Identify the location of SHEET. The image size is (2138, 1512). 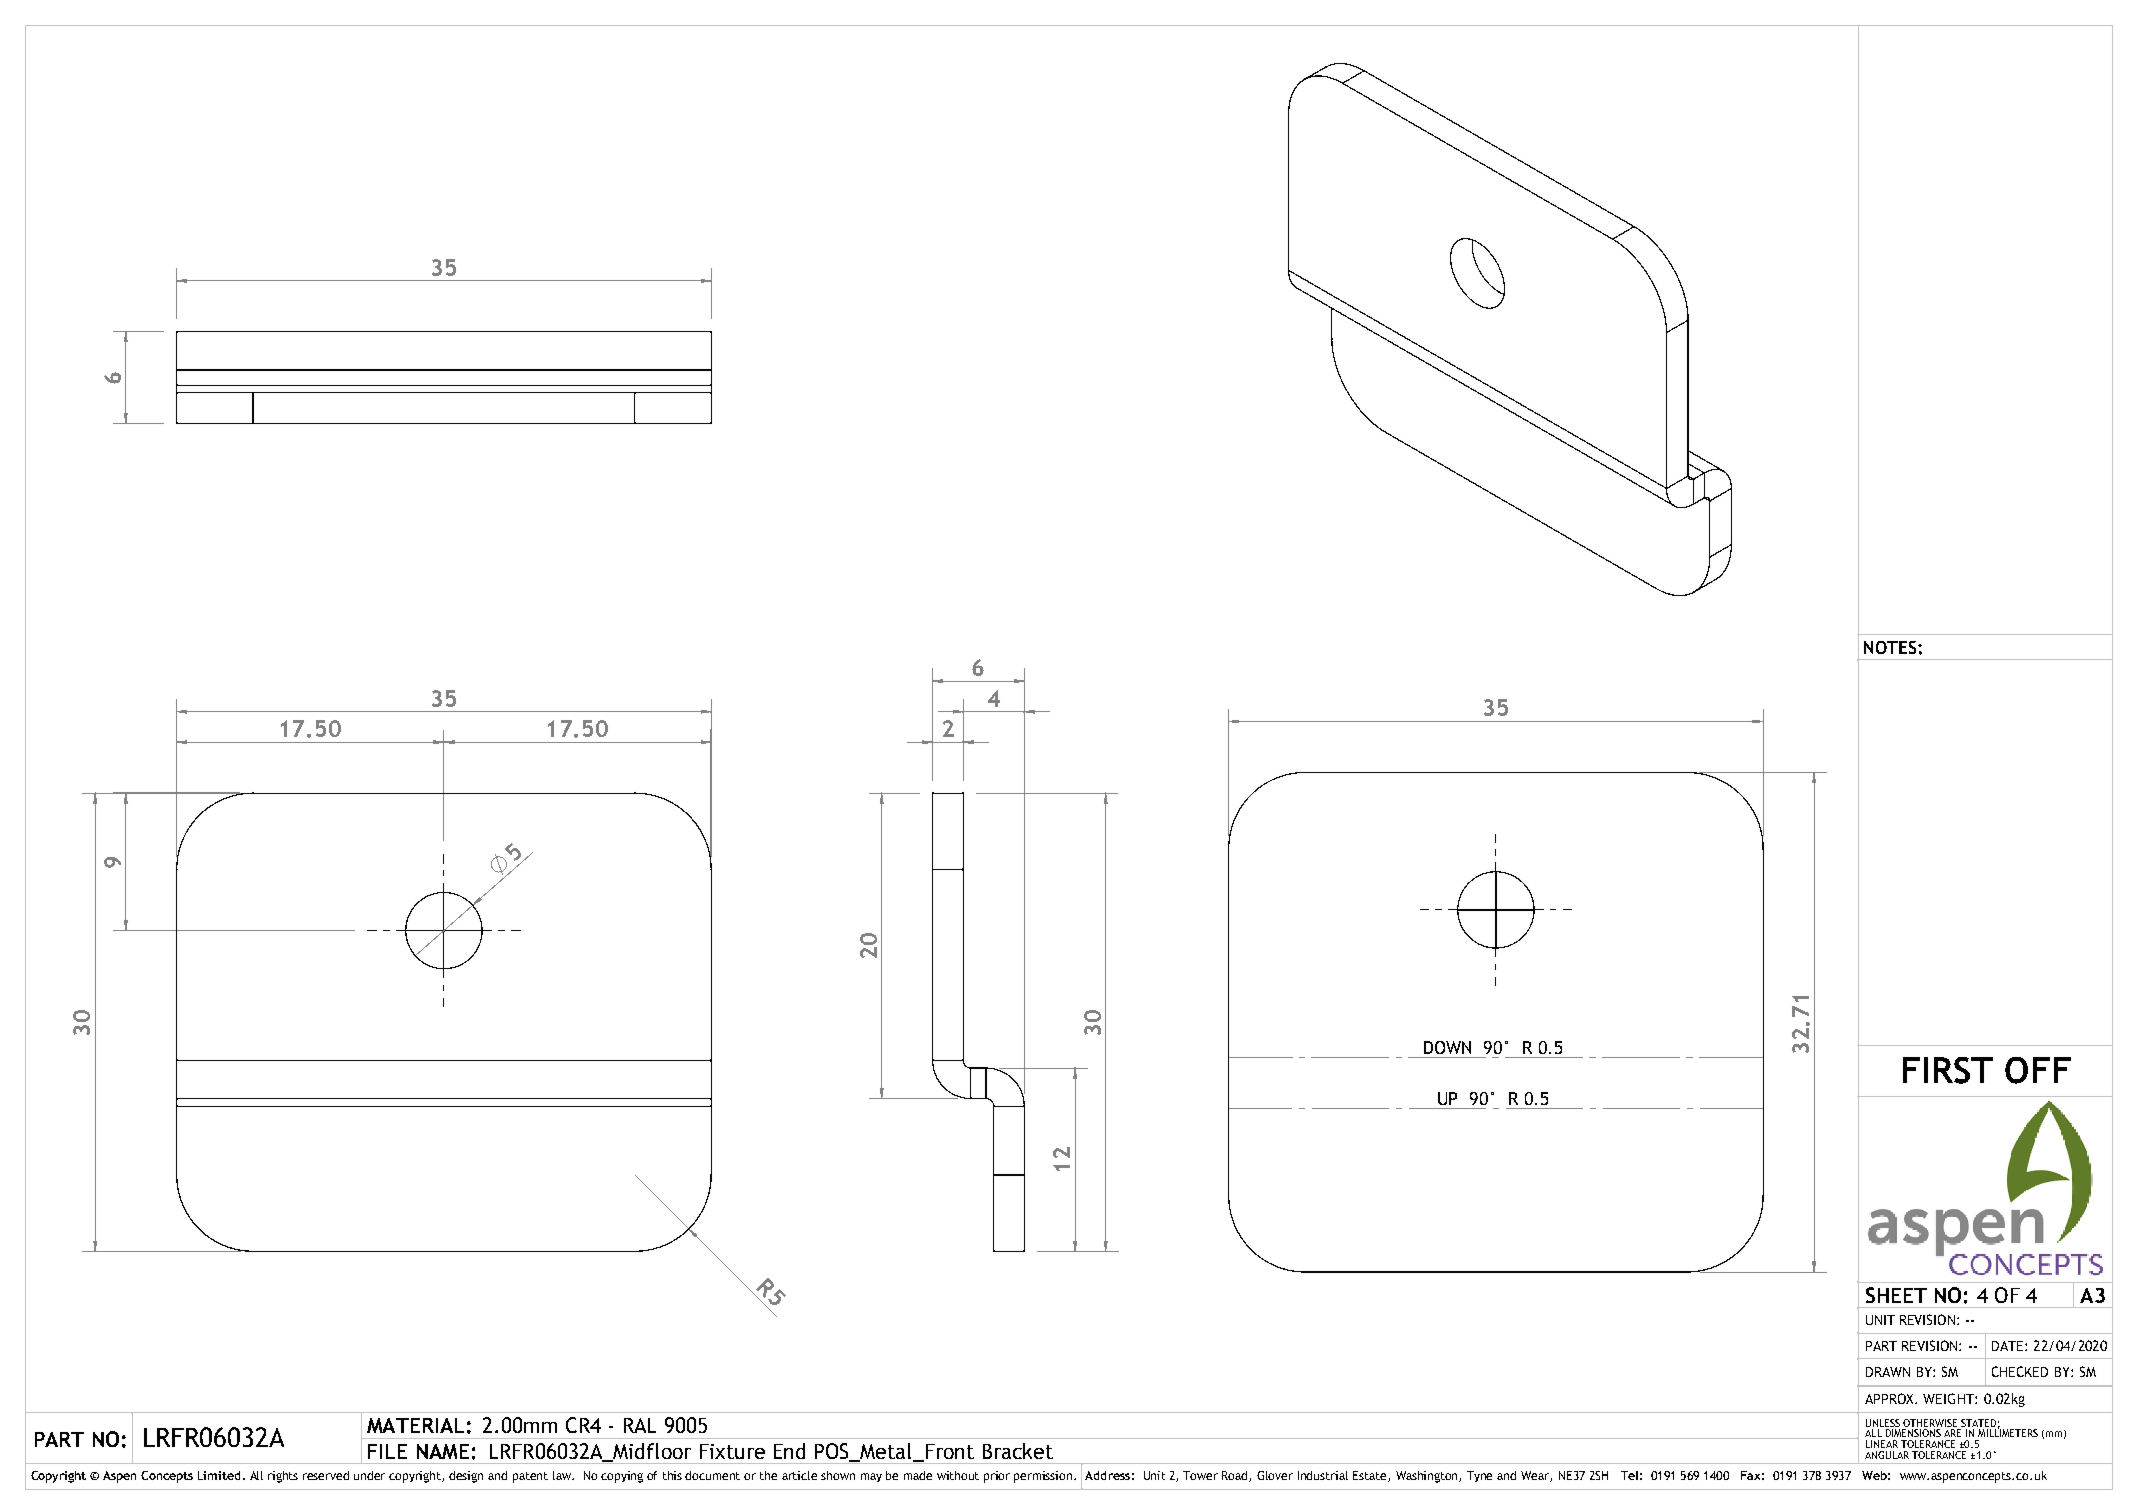
(1896, 1295).
